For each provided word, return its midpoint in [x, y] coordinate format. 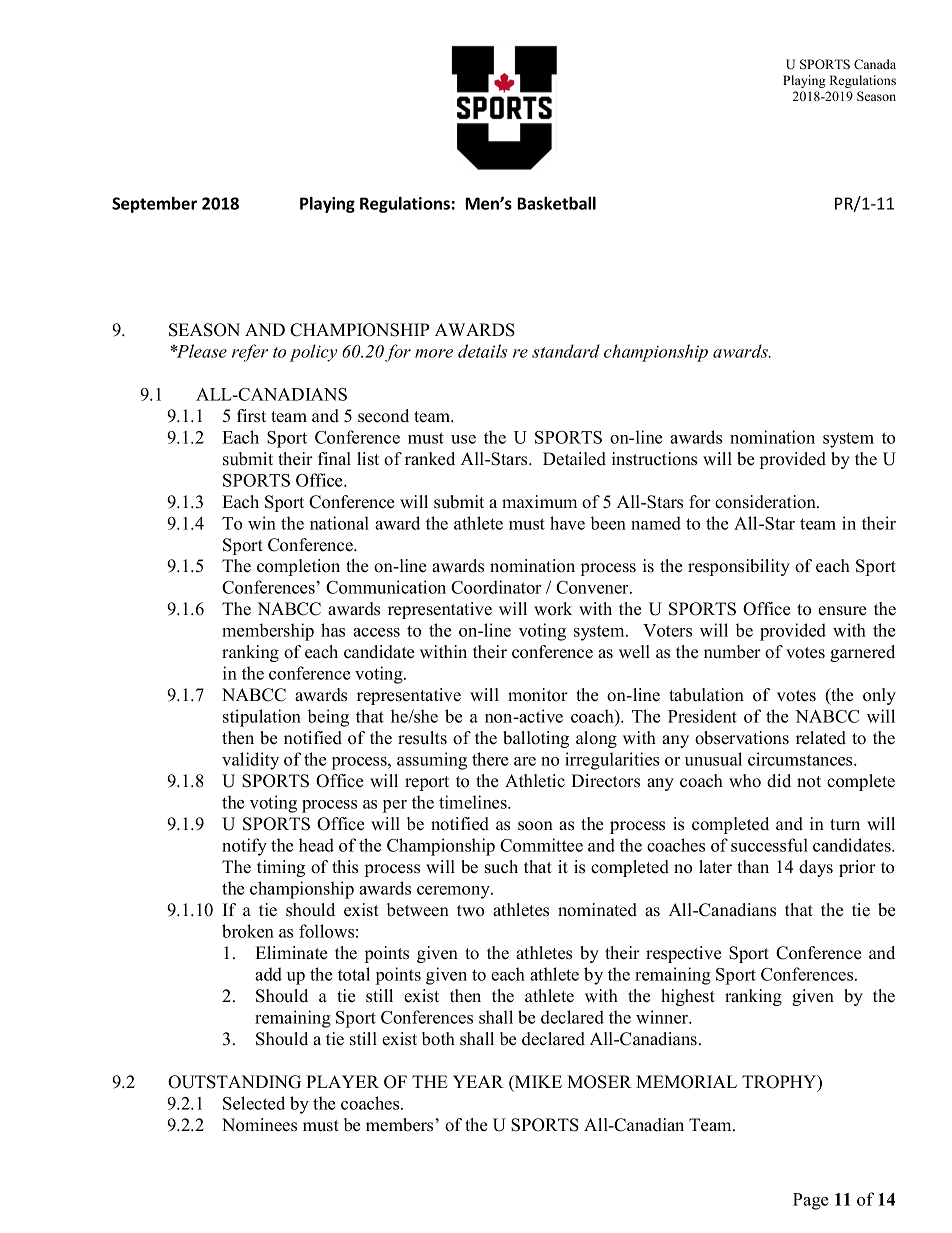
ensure [842, 611]
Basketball [556, 203]
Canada [875, 64]
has [333, 630]
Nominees [259, 1125]
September [154, 205]
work [553, 609]
